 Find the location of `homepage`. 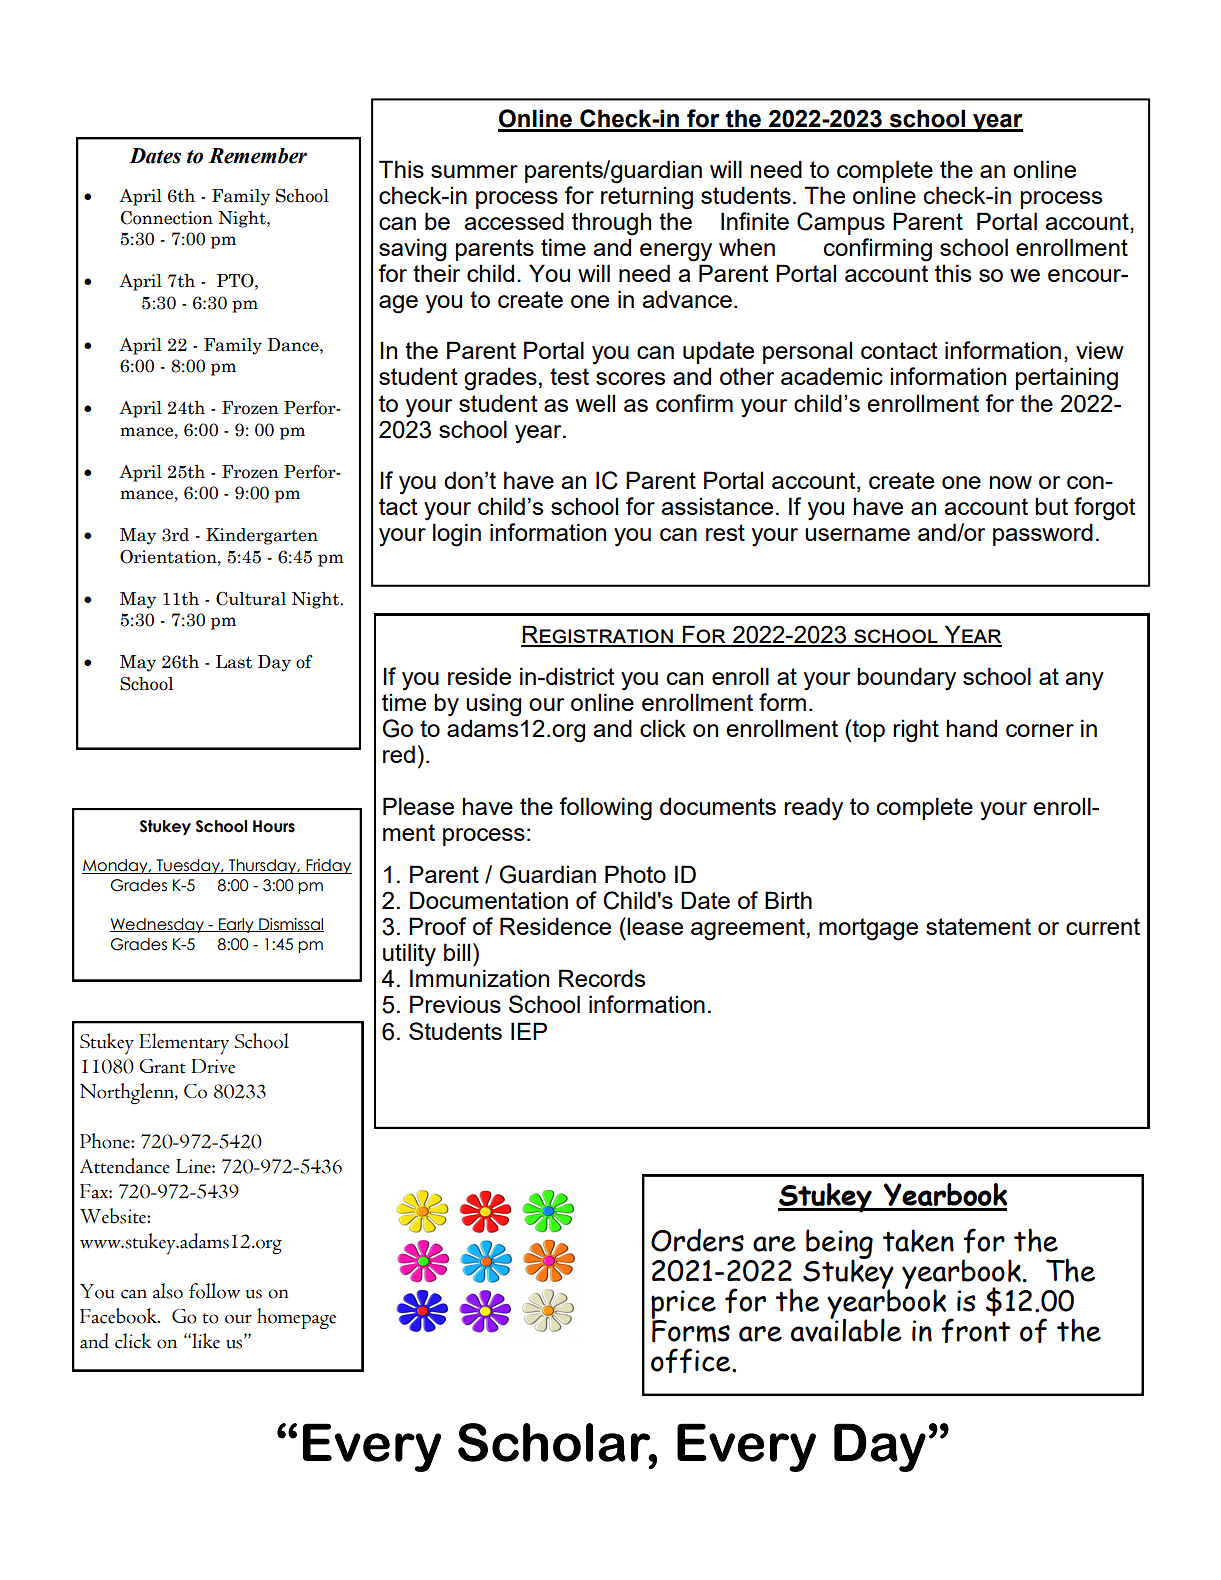

homepage is located at coordinates (296, 1318).
